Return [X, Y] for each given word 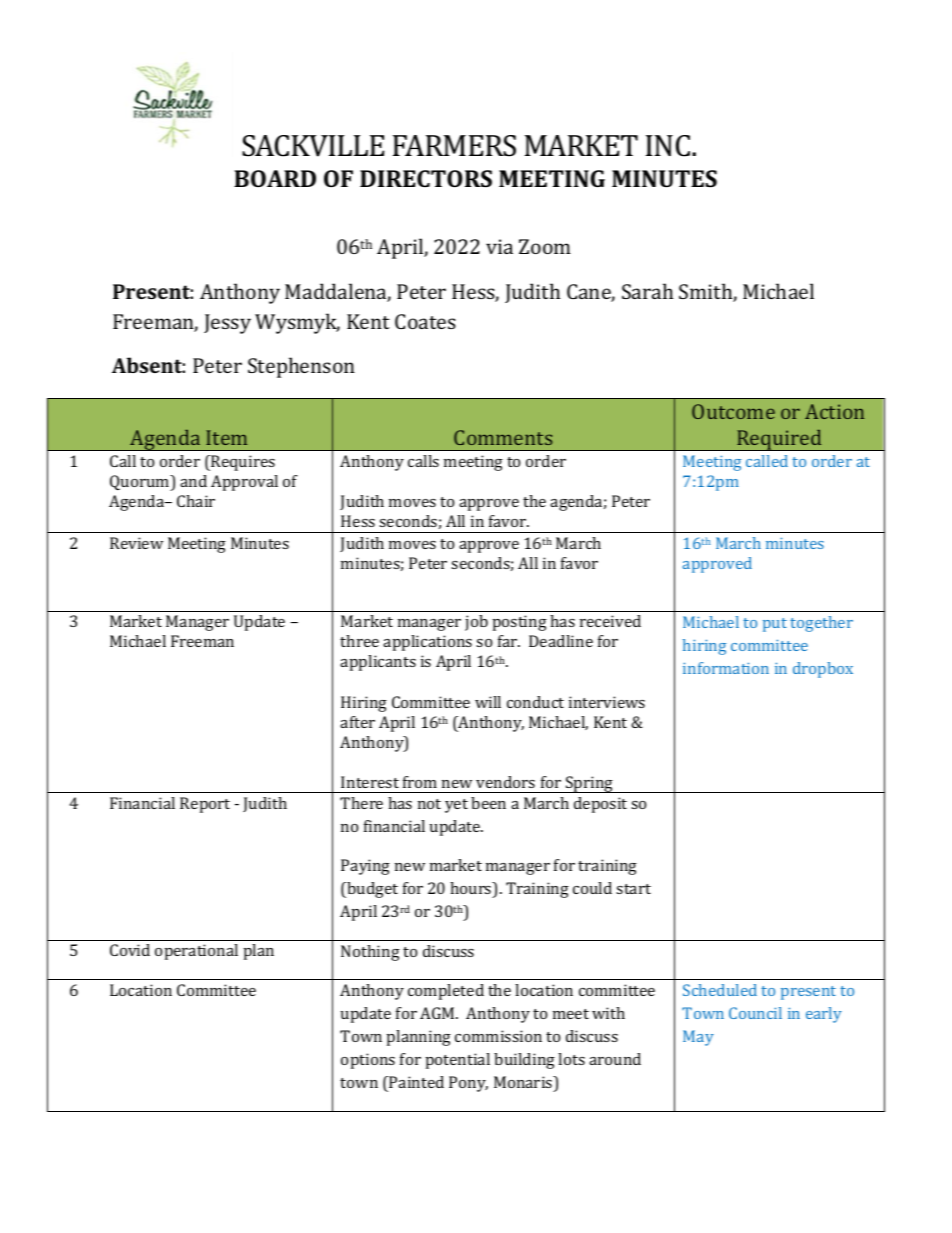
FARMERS [454, 146]
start [633, 889]
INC [669, 146]
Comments [503, 437]
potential [458, 1061]
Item [226, 437]
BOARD [275, 178]
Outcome [733, 411]
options [368, 1061]
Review [136, 543]
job [476, 623]
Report [205, 805]
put [775, 625]
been [488, 803]
